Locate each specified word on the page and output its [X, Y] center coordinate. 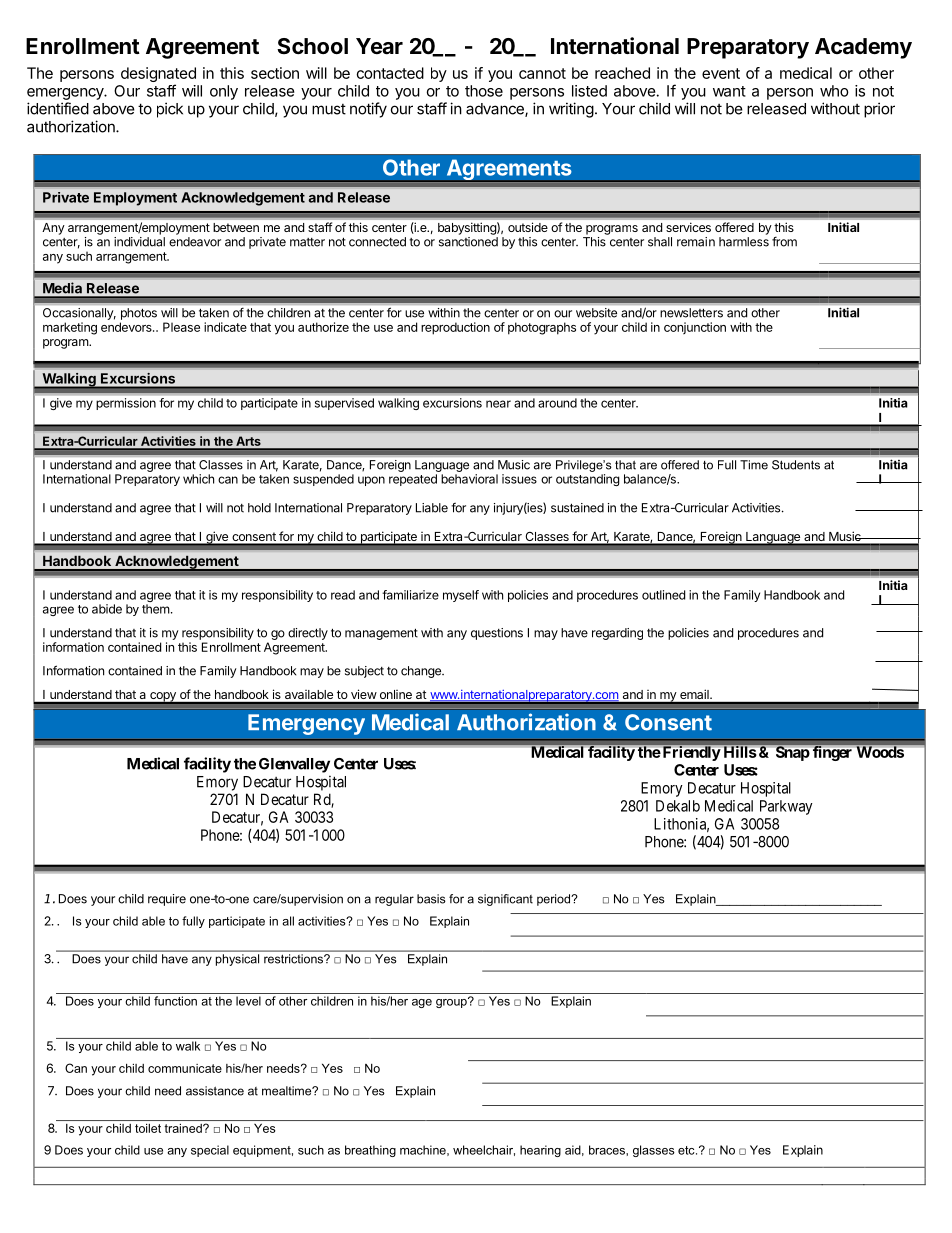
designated [158, 76]
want [729, 91]
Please [181, 327]
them [156, 609]
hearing [540, 1151]
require [167, 900]
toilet [148, 1128]
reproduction [455, 328]
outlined [663, 595]
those [484, 91]
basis [431, 899]
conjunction [695, 328]
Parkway [786, 807]
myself [461, 596]
